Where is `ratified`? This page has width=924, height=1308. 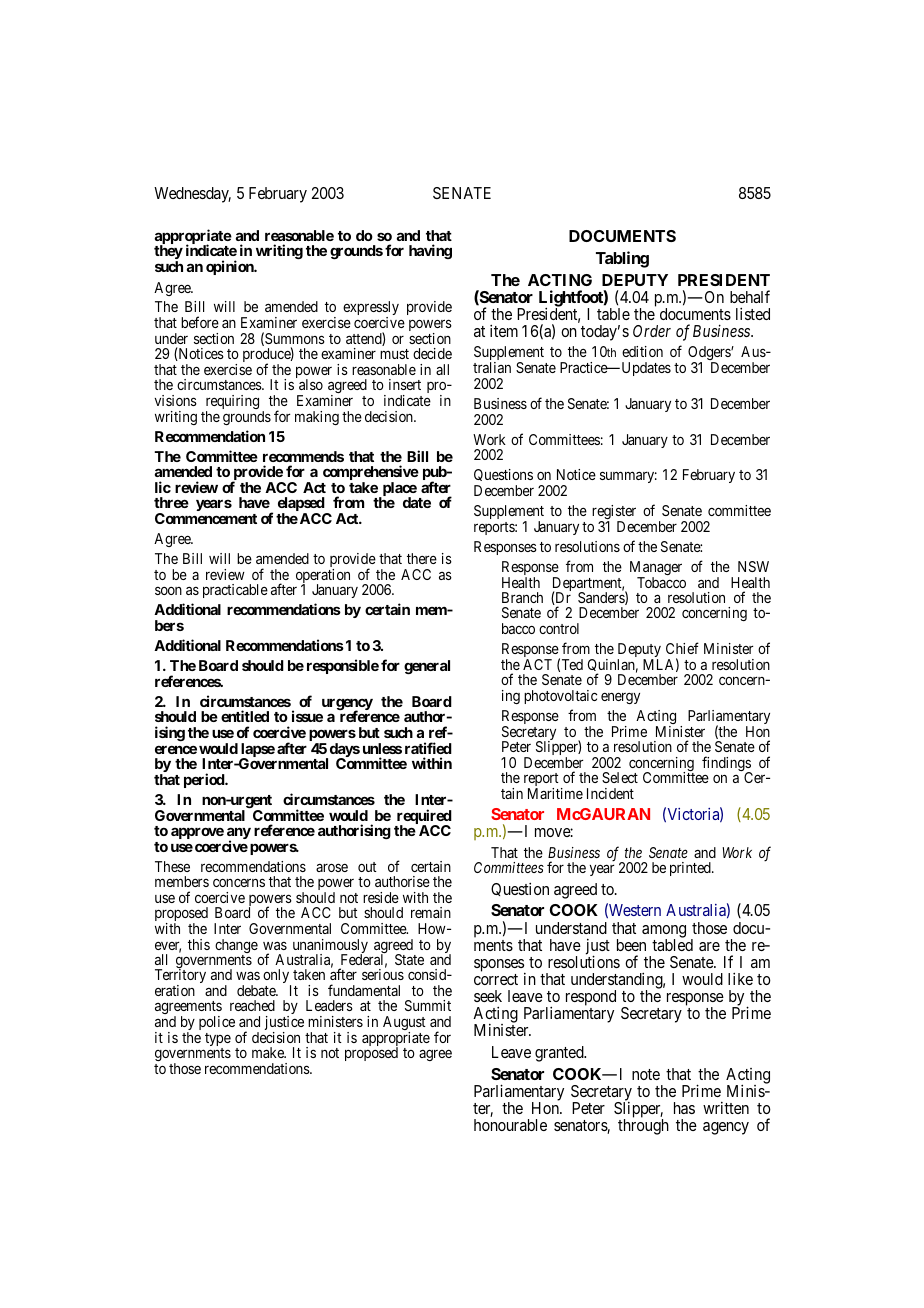
ratified is located at coordinates (428, 748).
